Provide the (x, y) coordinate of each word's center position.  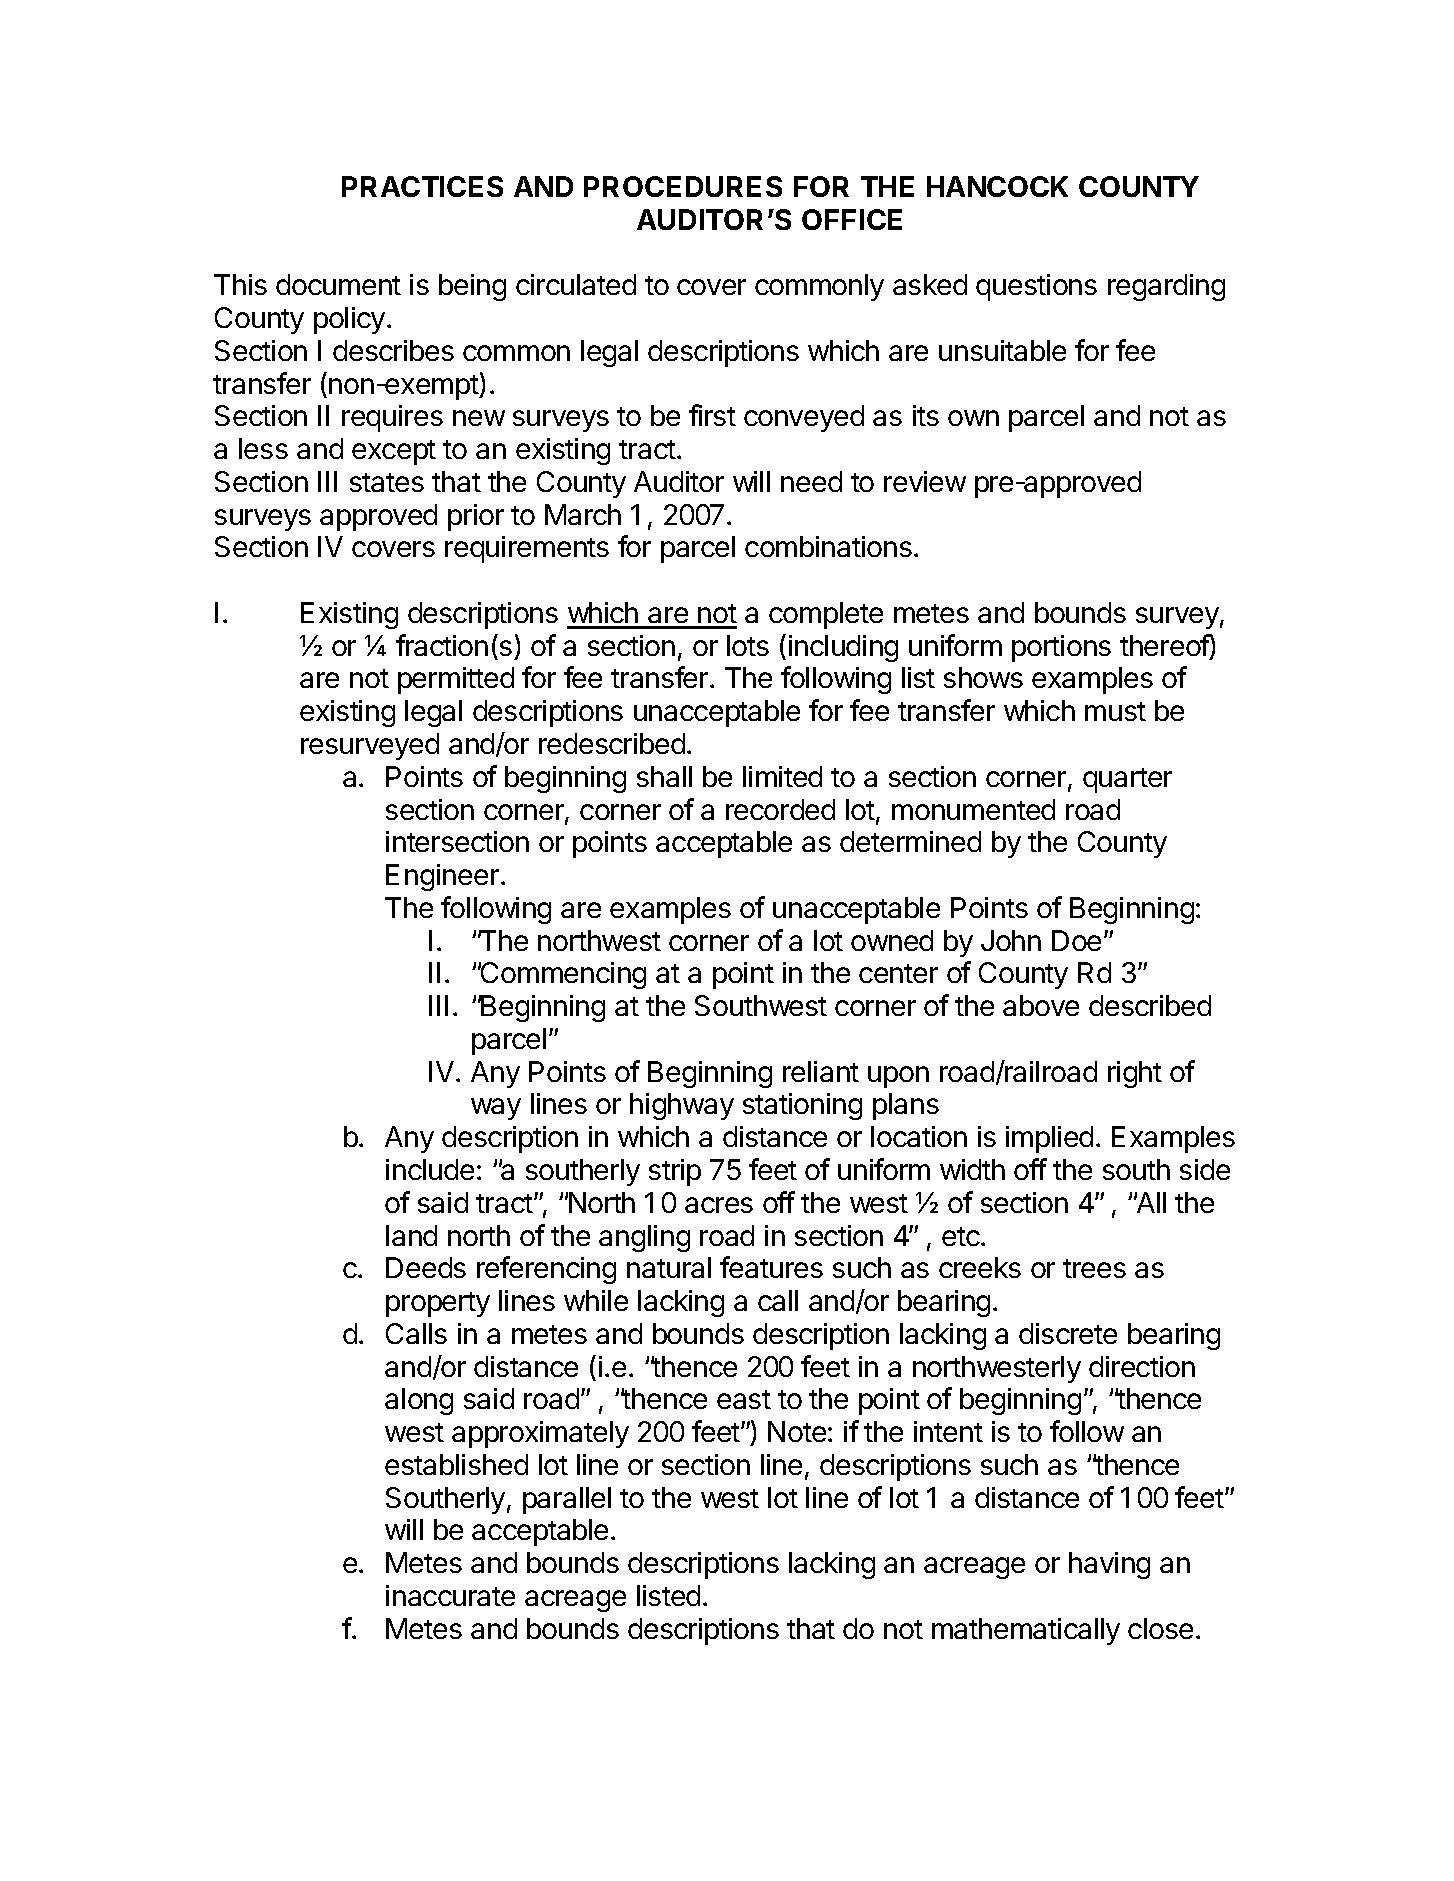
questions (1036, 287)
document (338, 284)
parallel (567, 1500)
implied (1049, 1139)
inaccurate (450, 1595)
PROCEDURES (683, 186)
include (430, 1169)
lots (748, 645)
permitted (456, 680)
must (1115, 711)
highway (682, 1106)
